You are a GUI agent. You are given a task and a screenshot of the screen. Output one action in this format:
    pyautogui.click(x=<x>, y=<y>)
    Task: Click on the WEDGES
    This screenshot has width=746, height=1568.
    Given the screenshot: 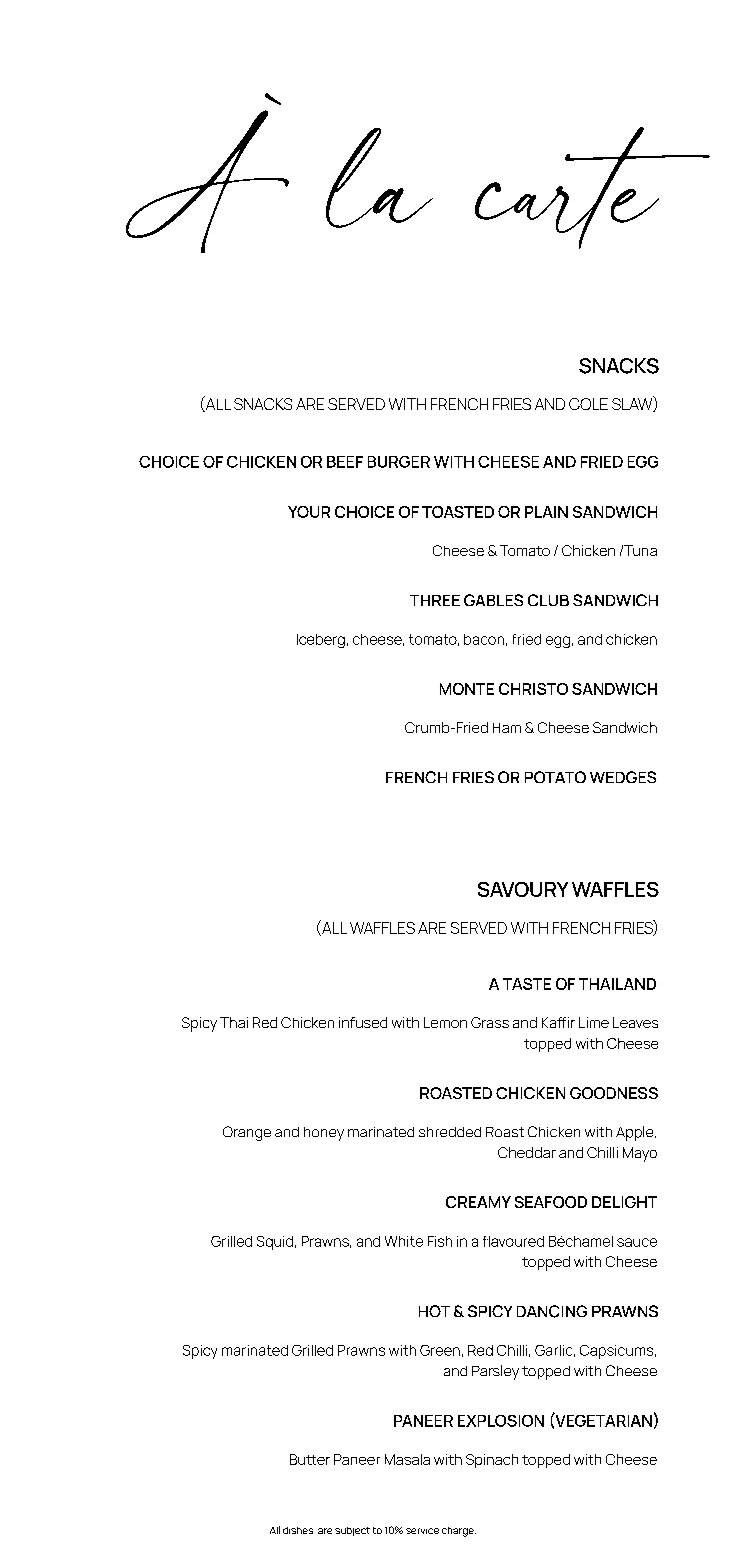 What is the action you would take?
    pyautogui.click(x=623, y=777)
